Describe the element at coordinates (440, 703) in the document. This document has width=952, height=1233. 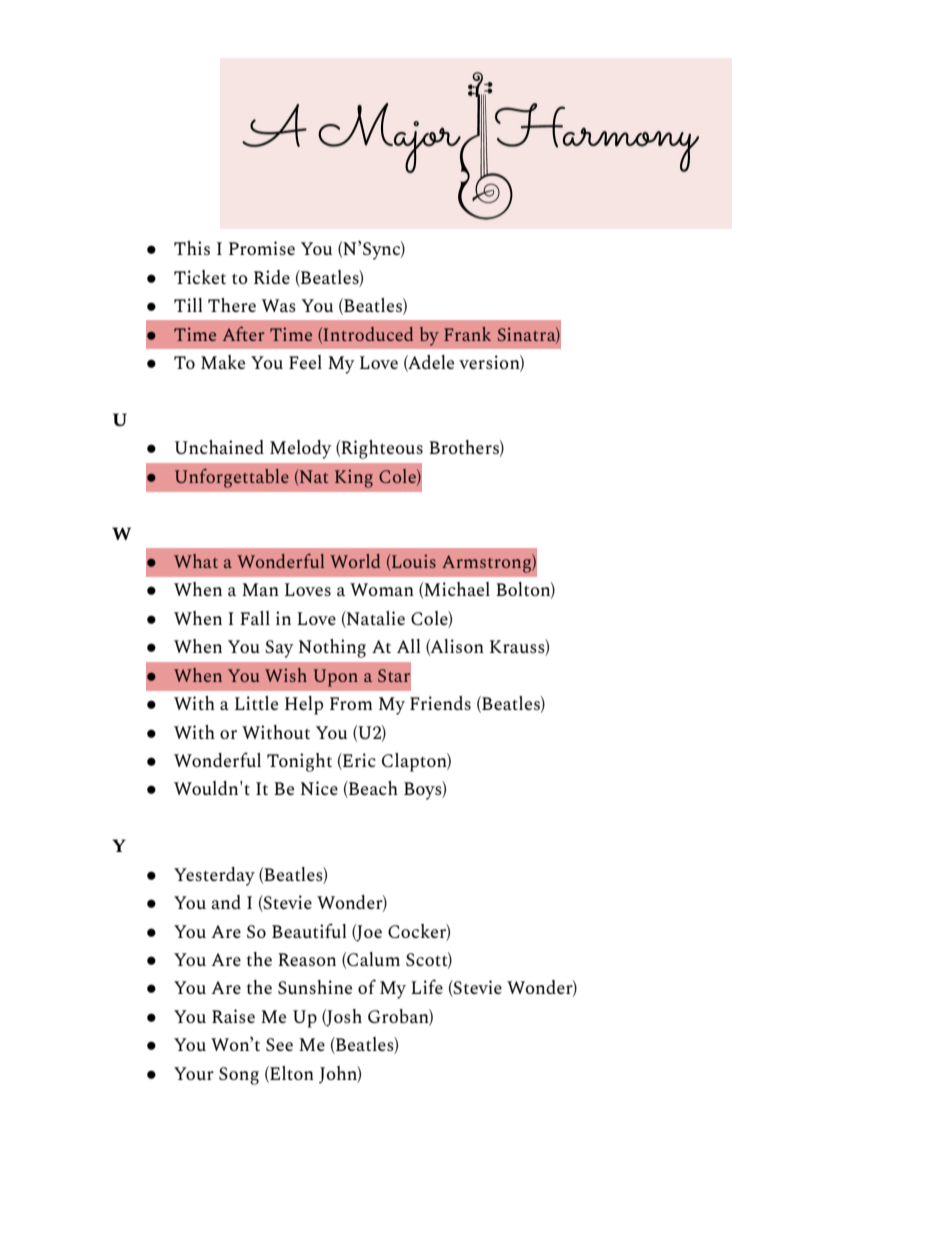
I see `Friends` at that location.
